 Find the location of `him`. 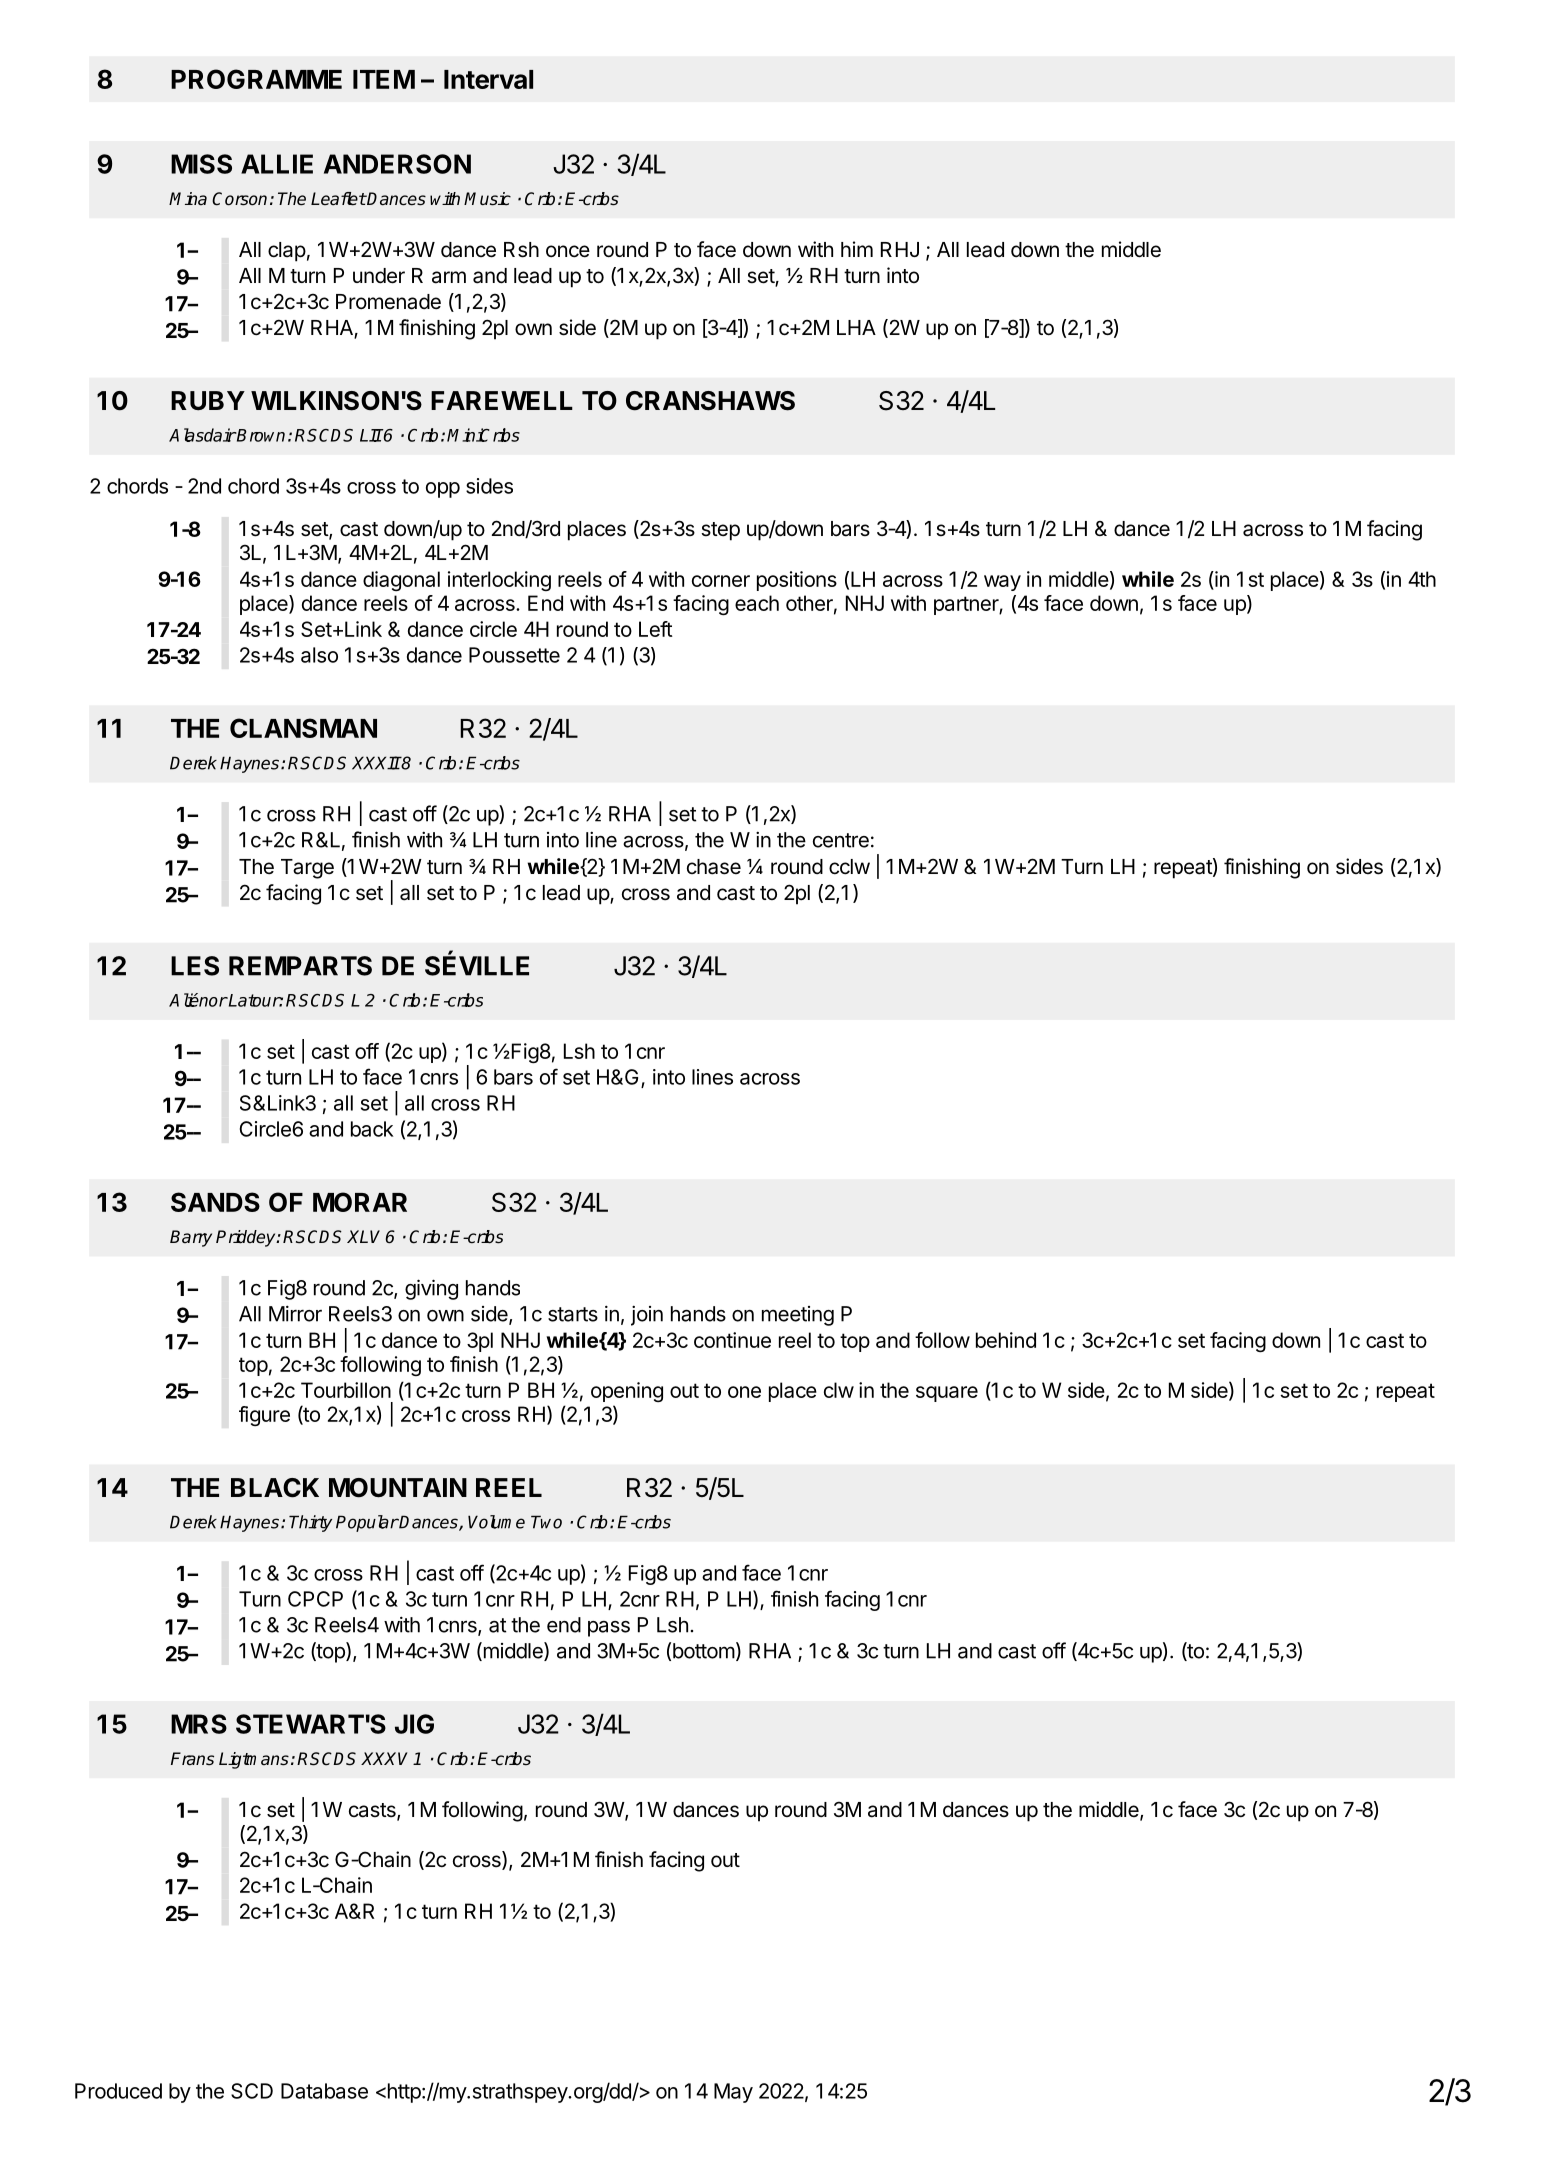

him is located at coordinates (857, 249).
